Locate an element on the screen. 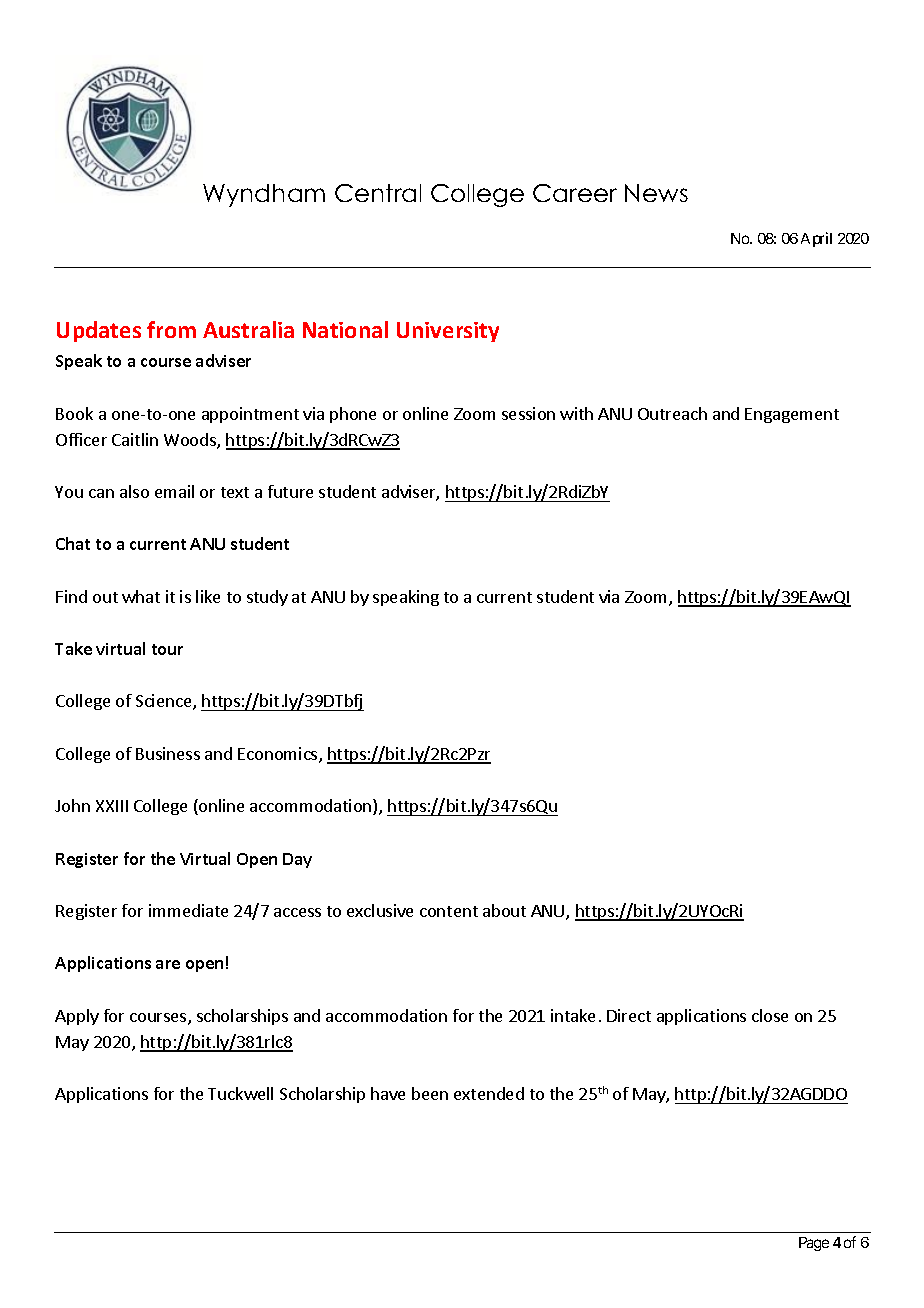 This screenshot has width=924, height=1308. Science is located at coordinates (165, 702).
